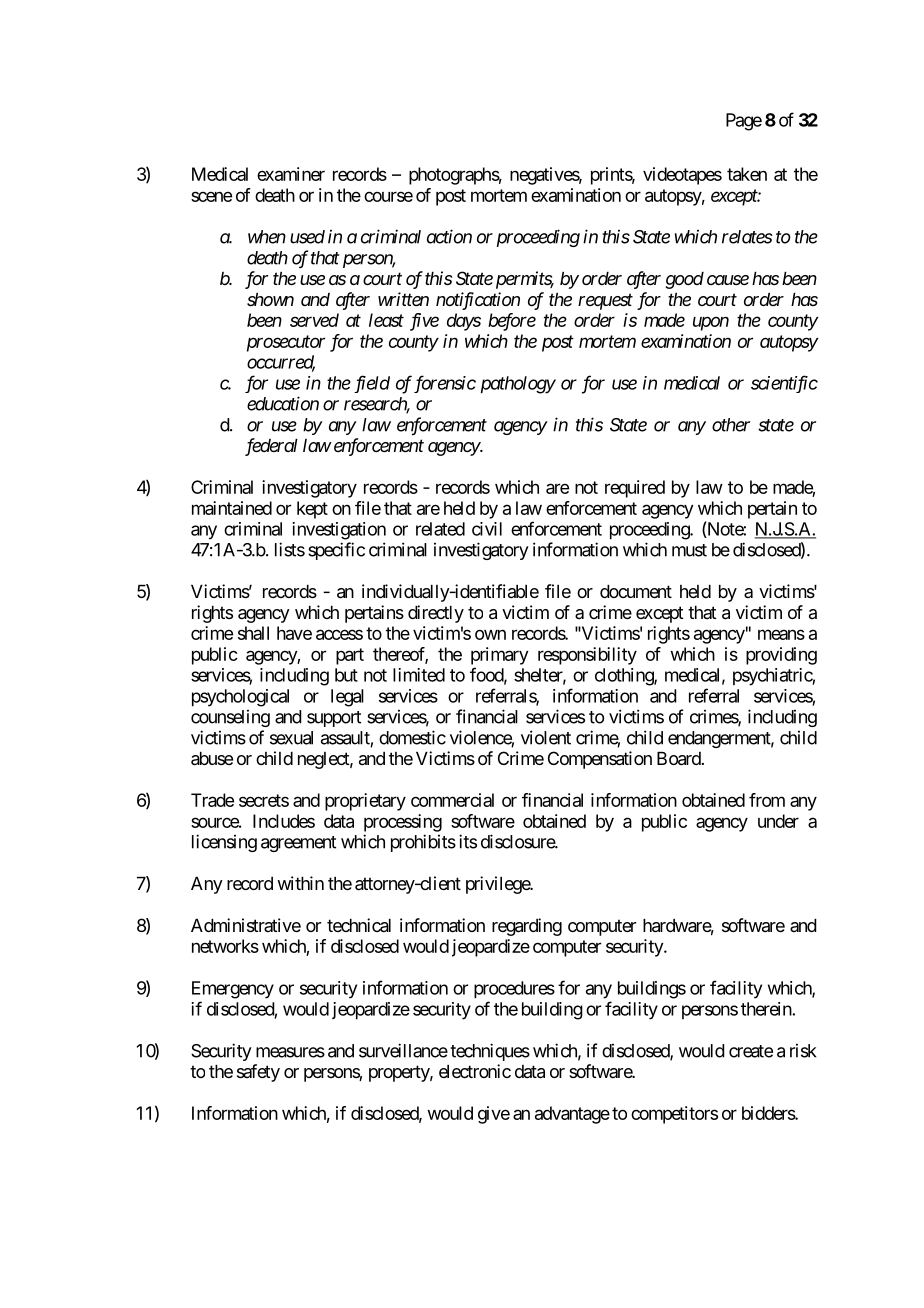 This screenshot has width=924, height=1308. I want to click on education, so click(283, 403).
